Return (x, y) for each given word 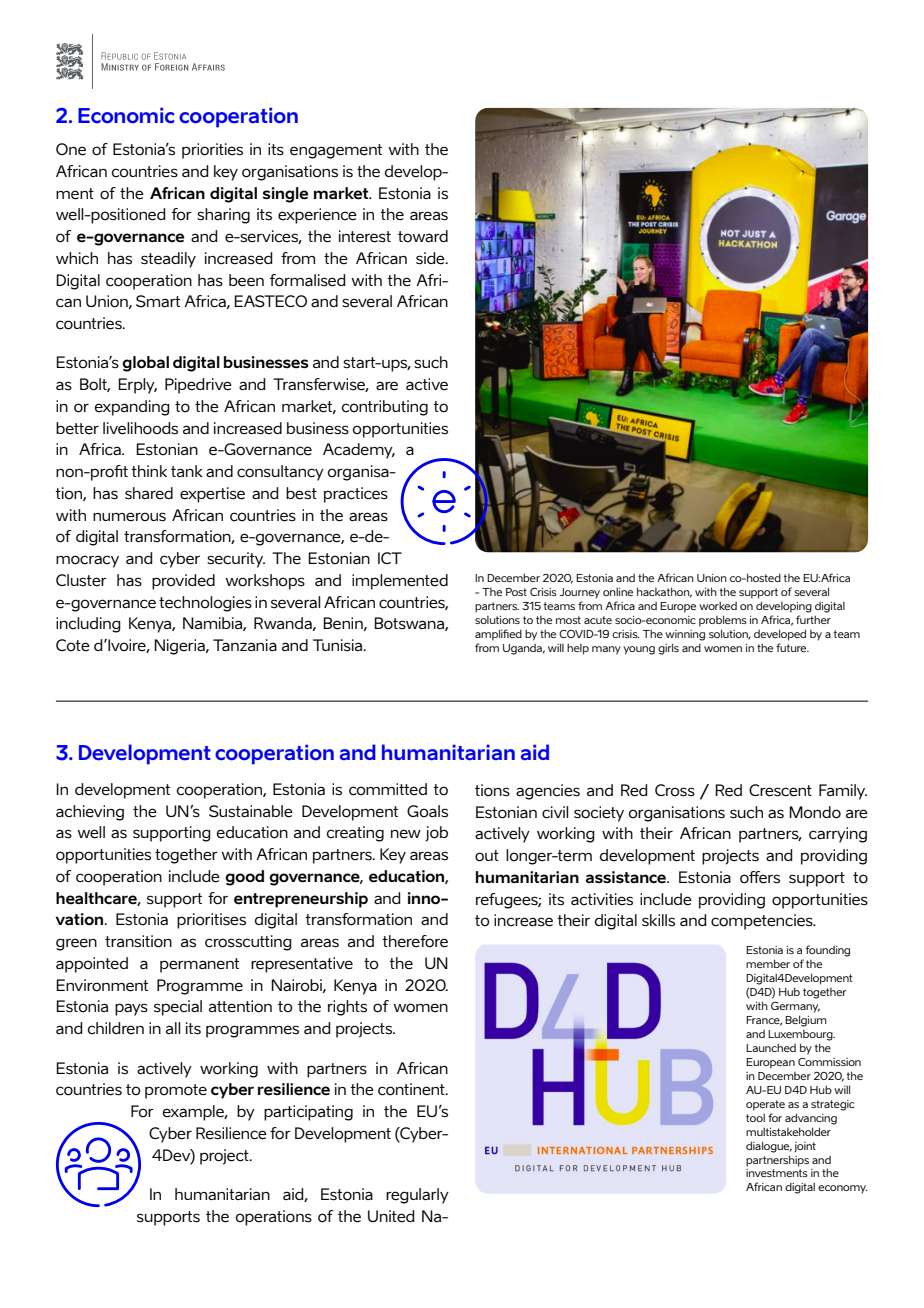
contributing (385, 408)
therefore (415, 941)
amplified (498, 635)
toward (423, 236)
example (195, 1113)
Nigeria (180, 647)
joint (805, 1147)
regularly (417, 1196)
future (792, 647)
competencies (763, 922)
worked (718, 605)
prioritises (211, 921)
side (431, 258)
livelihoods (140, 428)
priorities (212, 151)
